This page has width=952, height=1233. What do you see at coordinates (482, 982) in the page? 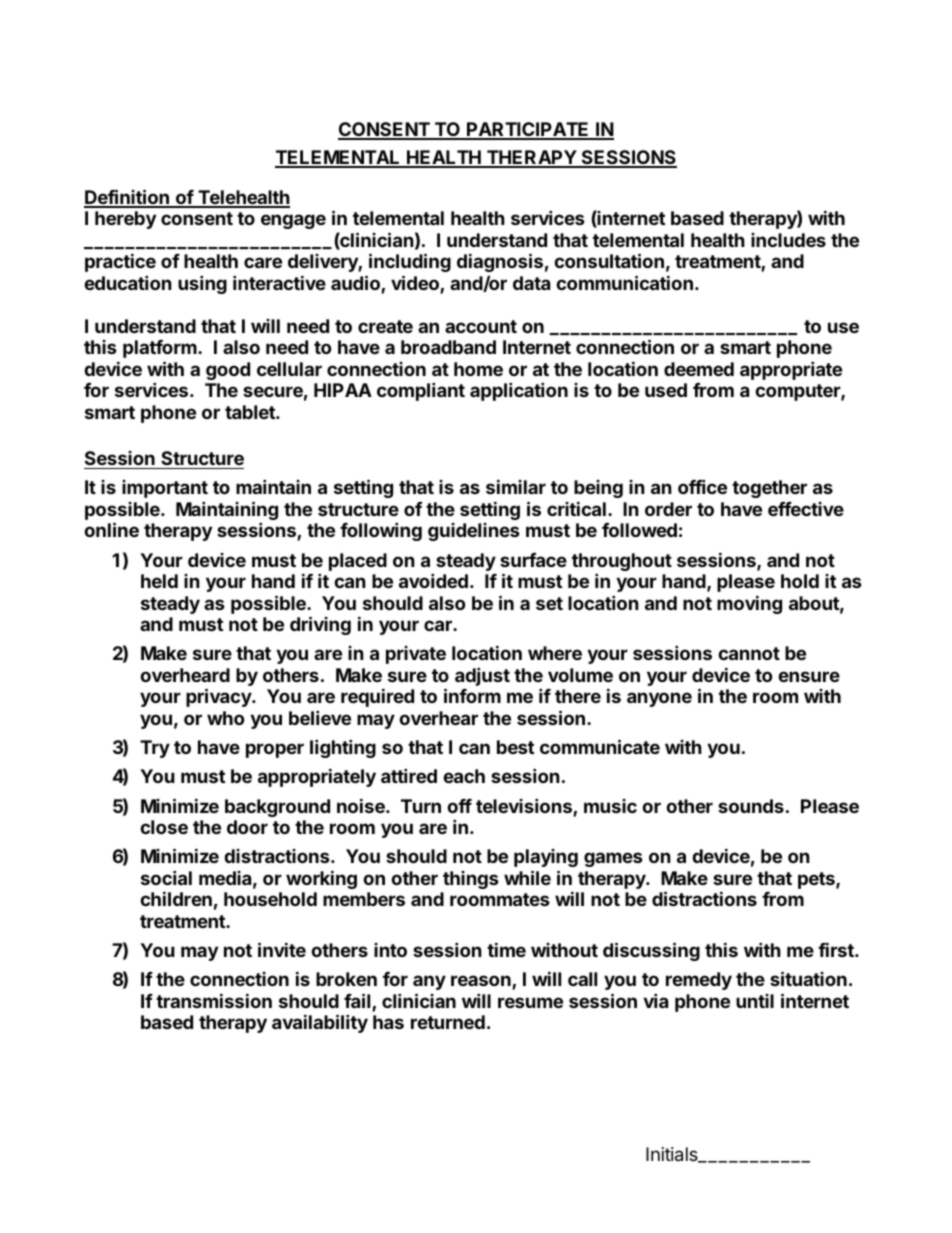
I see `reason` at bounding box center [482, 982].
